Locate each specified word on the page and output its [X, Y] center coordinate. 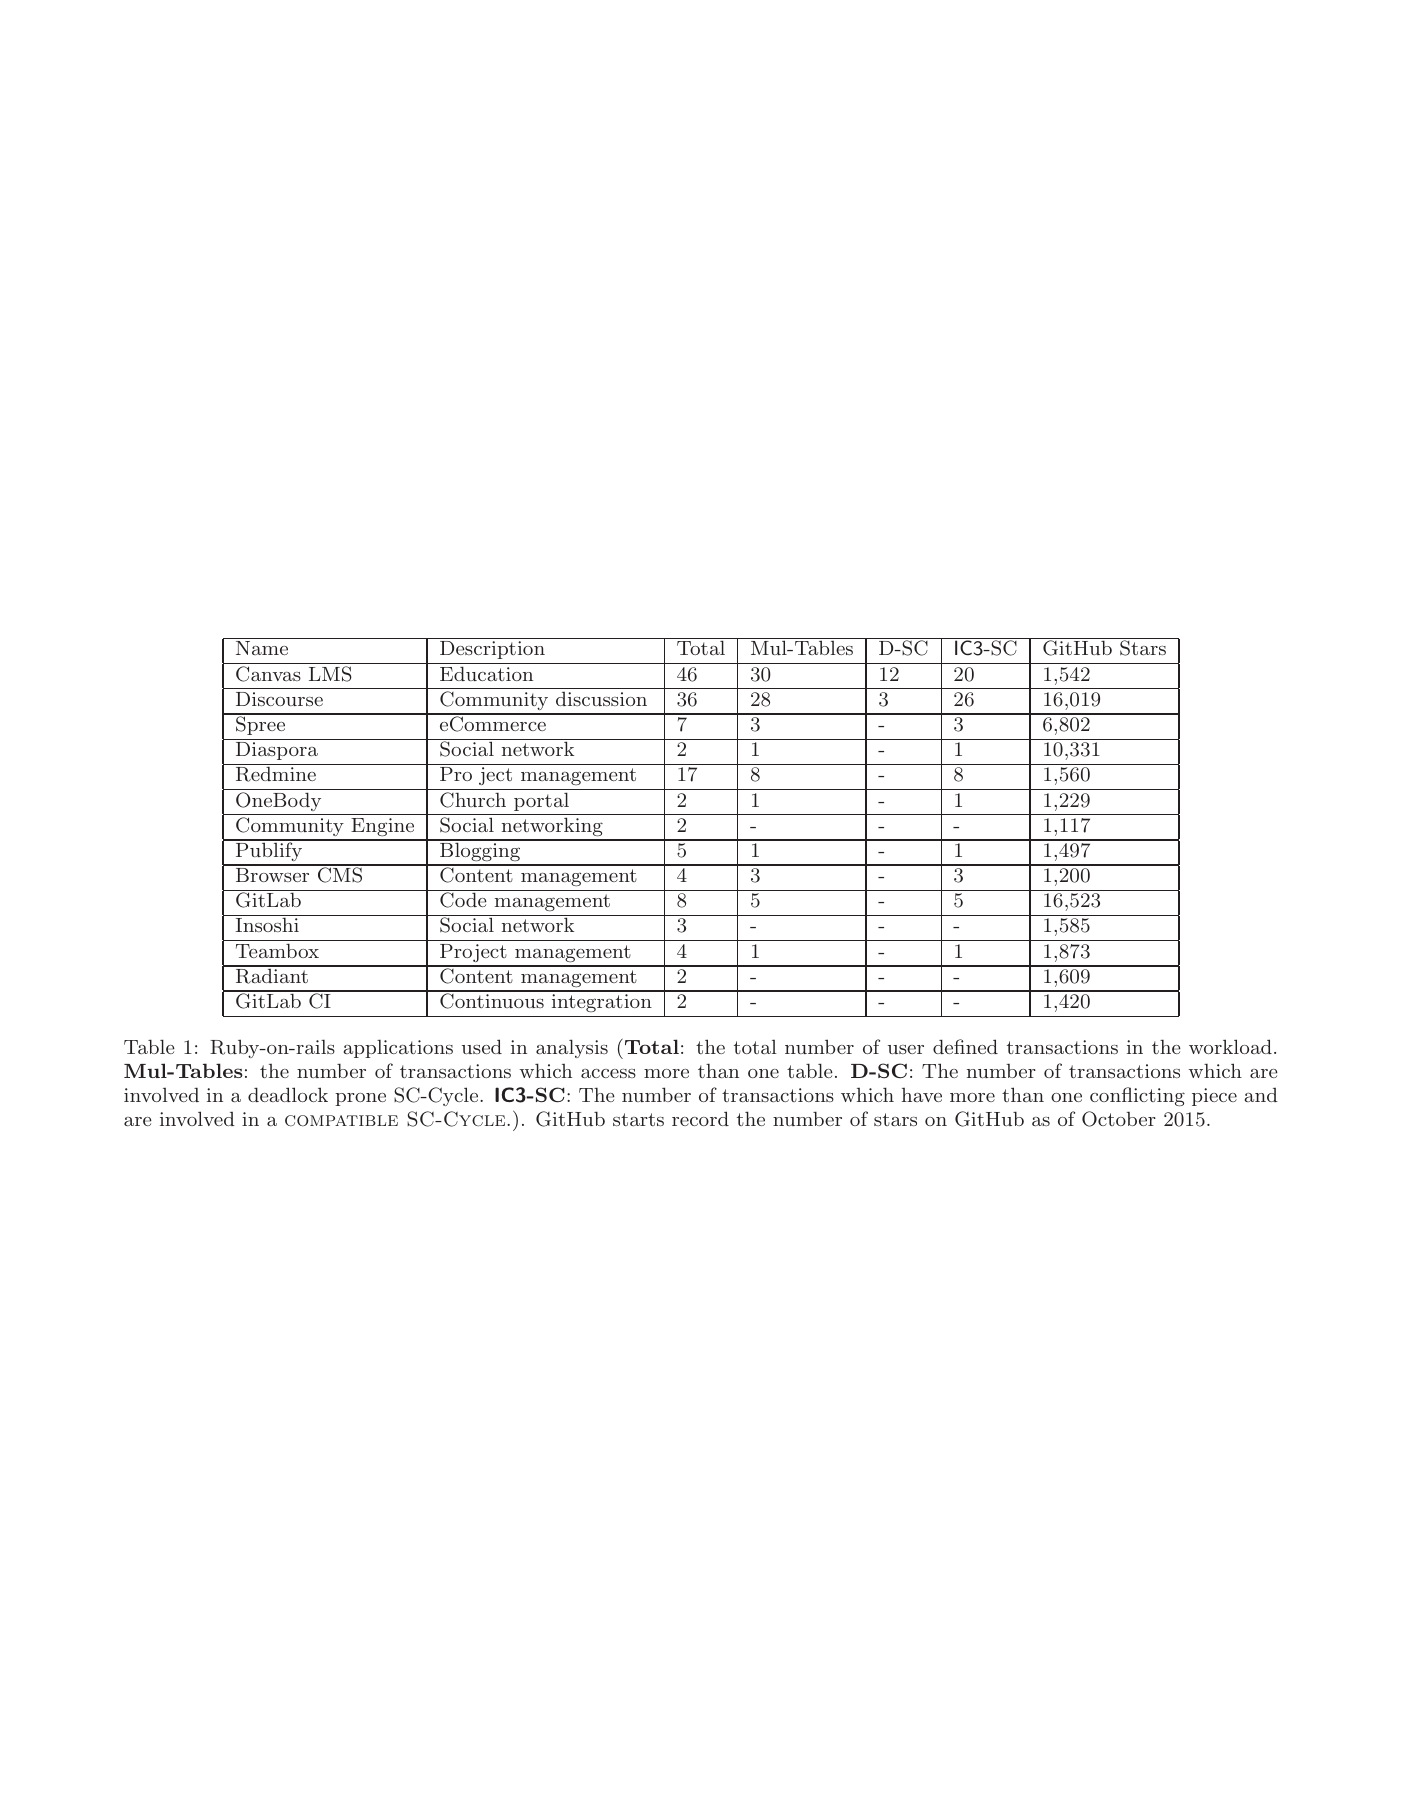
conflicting [1137, 1097]
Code [463, 900]
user [906, 1049]
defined [965, 1046]
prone [360, 1099]
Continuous [492, 1000]
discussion [601, 699]
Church [473, 800]
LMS [330, 674]
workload [1230, 1046]
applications [398, 1048]
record [700, 1118]
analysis [572, 1048]
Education [486, 673]
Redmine [276, 774]
